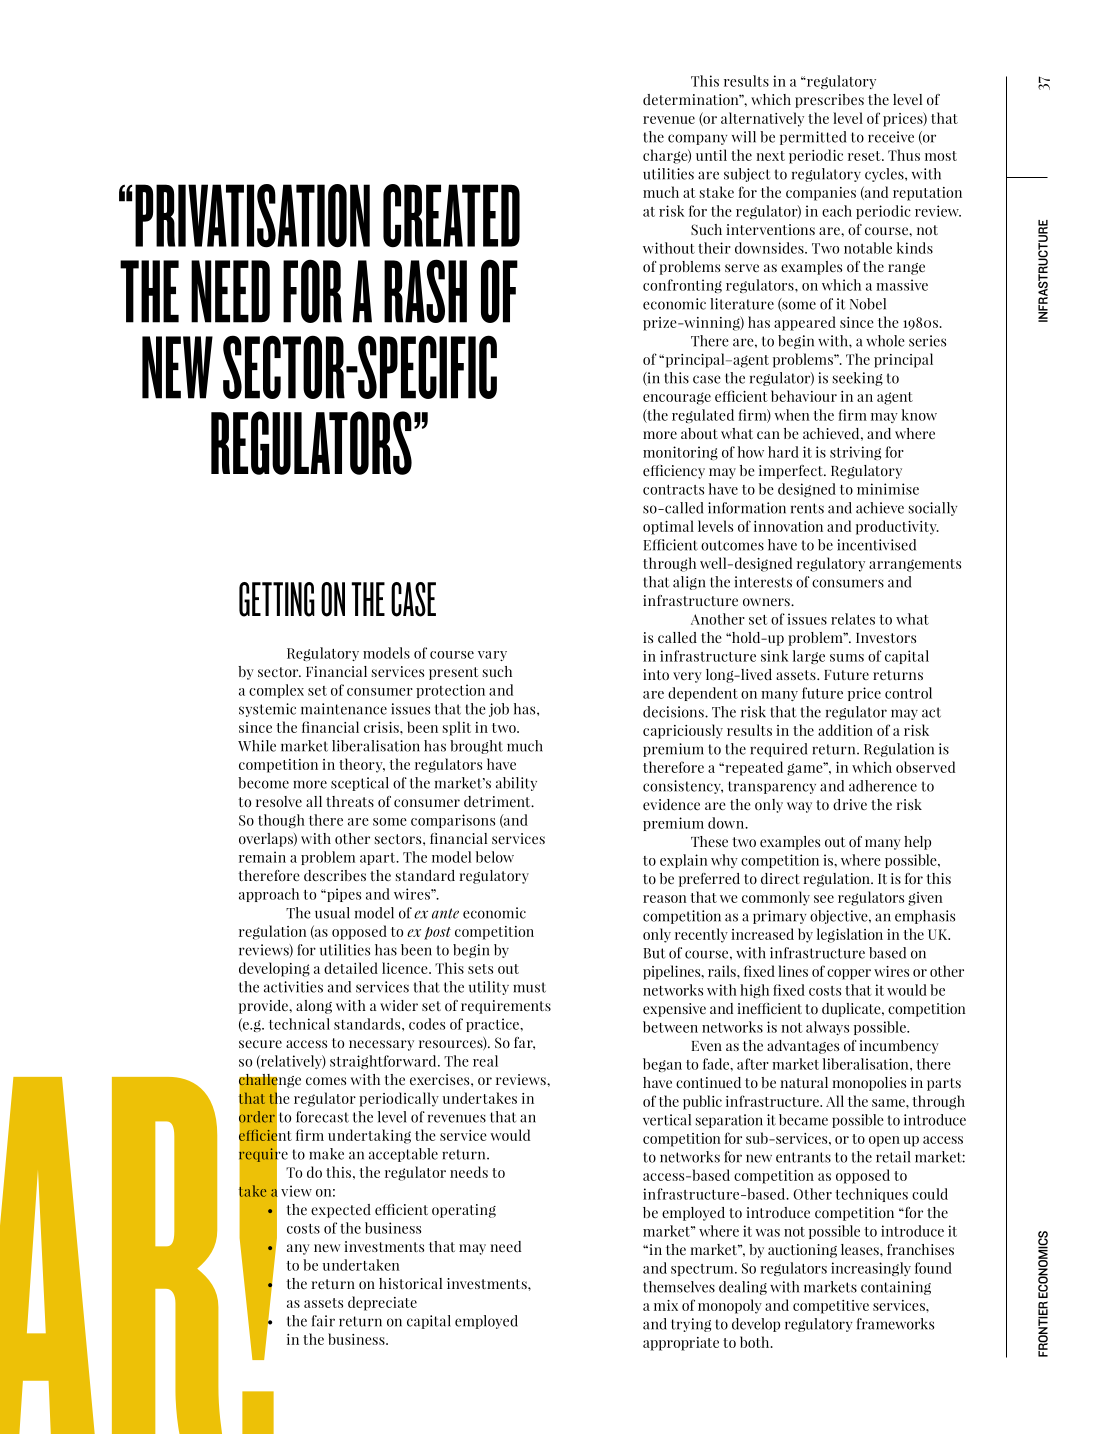 The width and height of the page is (1100, 1434). Describe the element at coordinates (344, 709) in the page. I see `maintenance` at that location.
